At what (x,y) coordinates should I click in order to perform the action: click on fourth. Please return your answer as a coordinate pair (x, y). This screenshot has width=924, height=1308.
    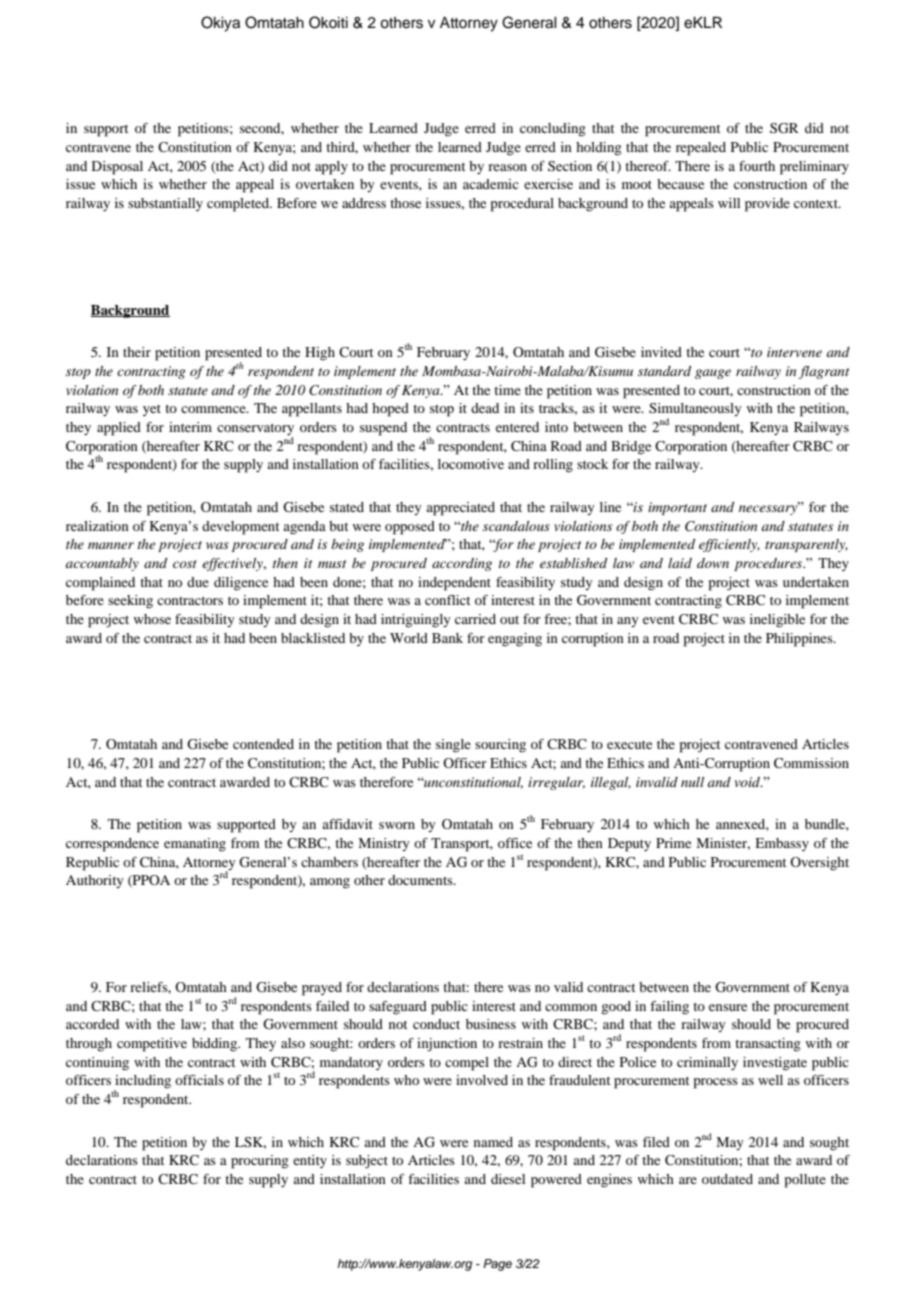
    Looking at the image, I should click on (757, 166).
